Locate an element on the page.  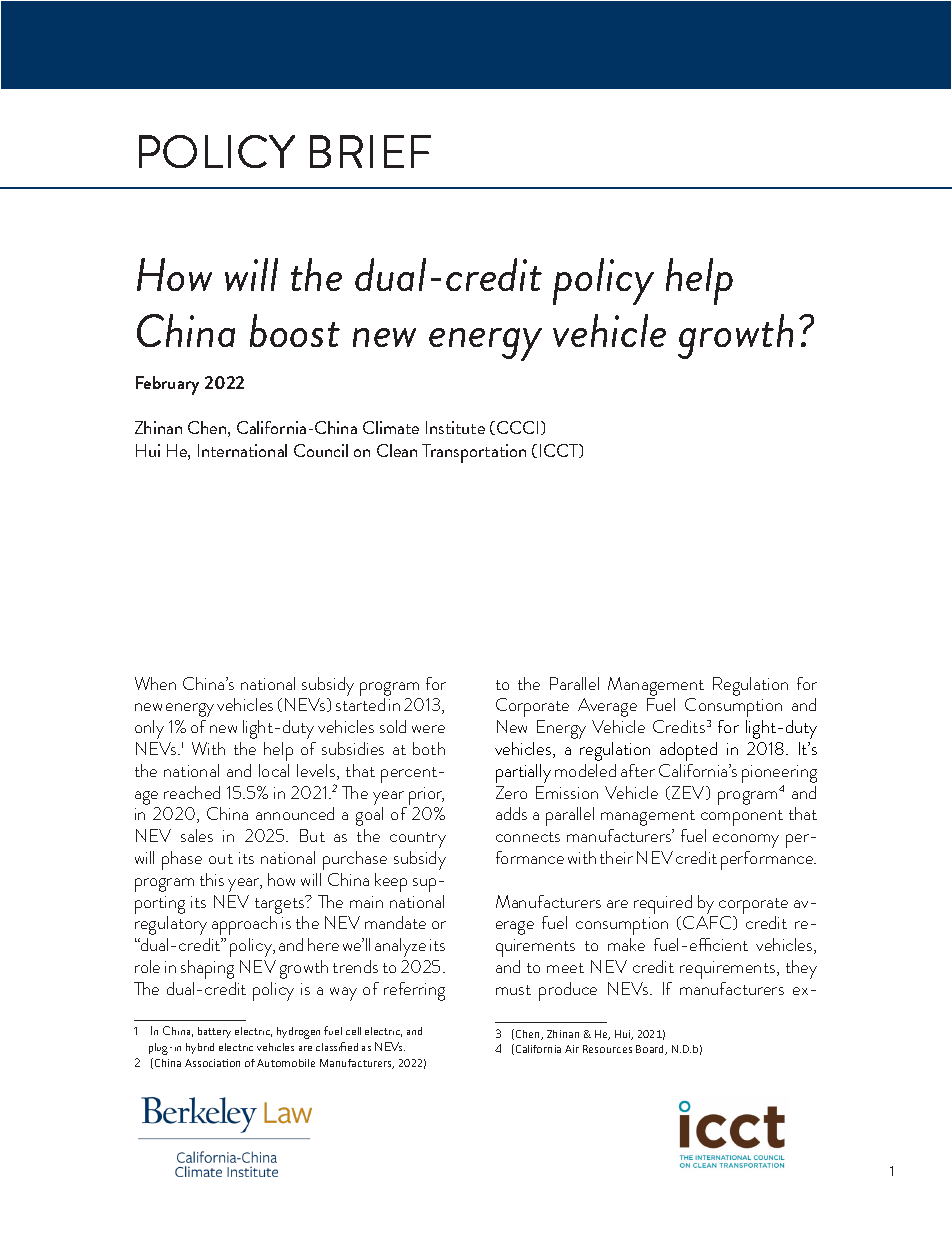
started is located at coordinates (360, 704).
